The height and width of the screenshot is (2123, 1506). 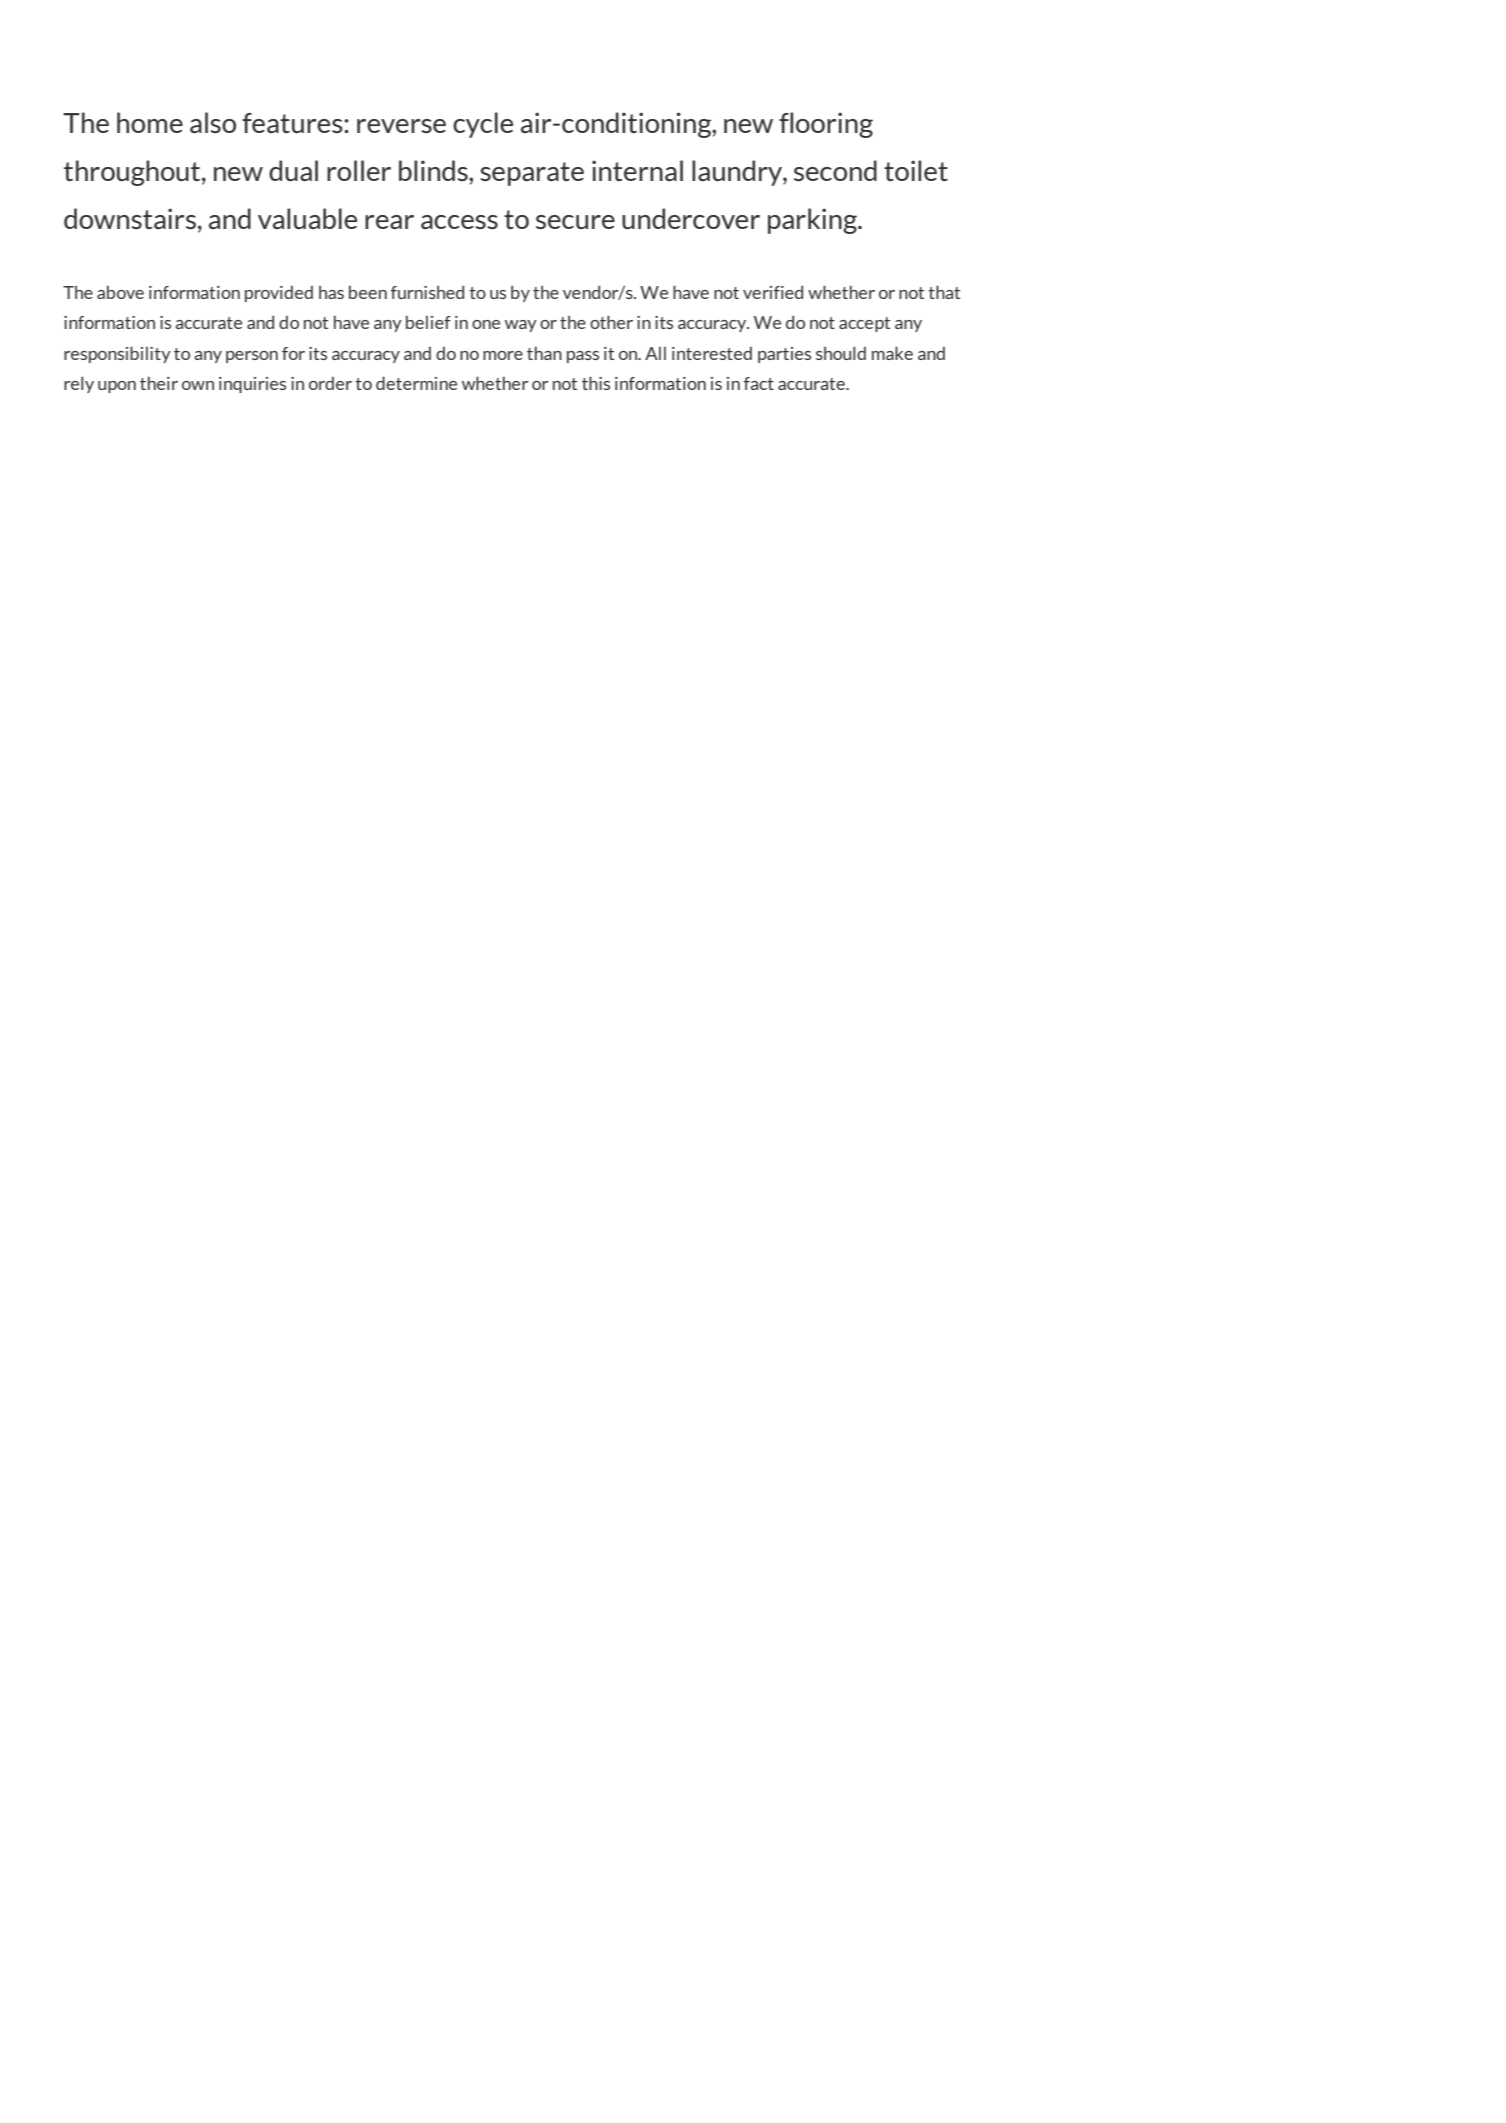 I want to click on flooring, so click(x=826, y=125).
